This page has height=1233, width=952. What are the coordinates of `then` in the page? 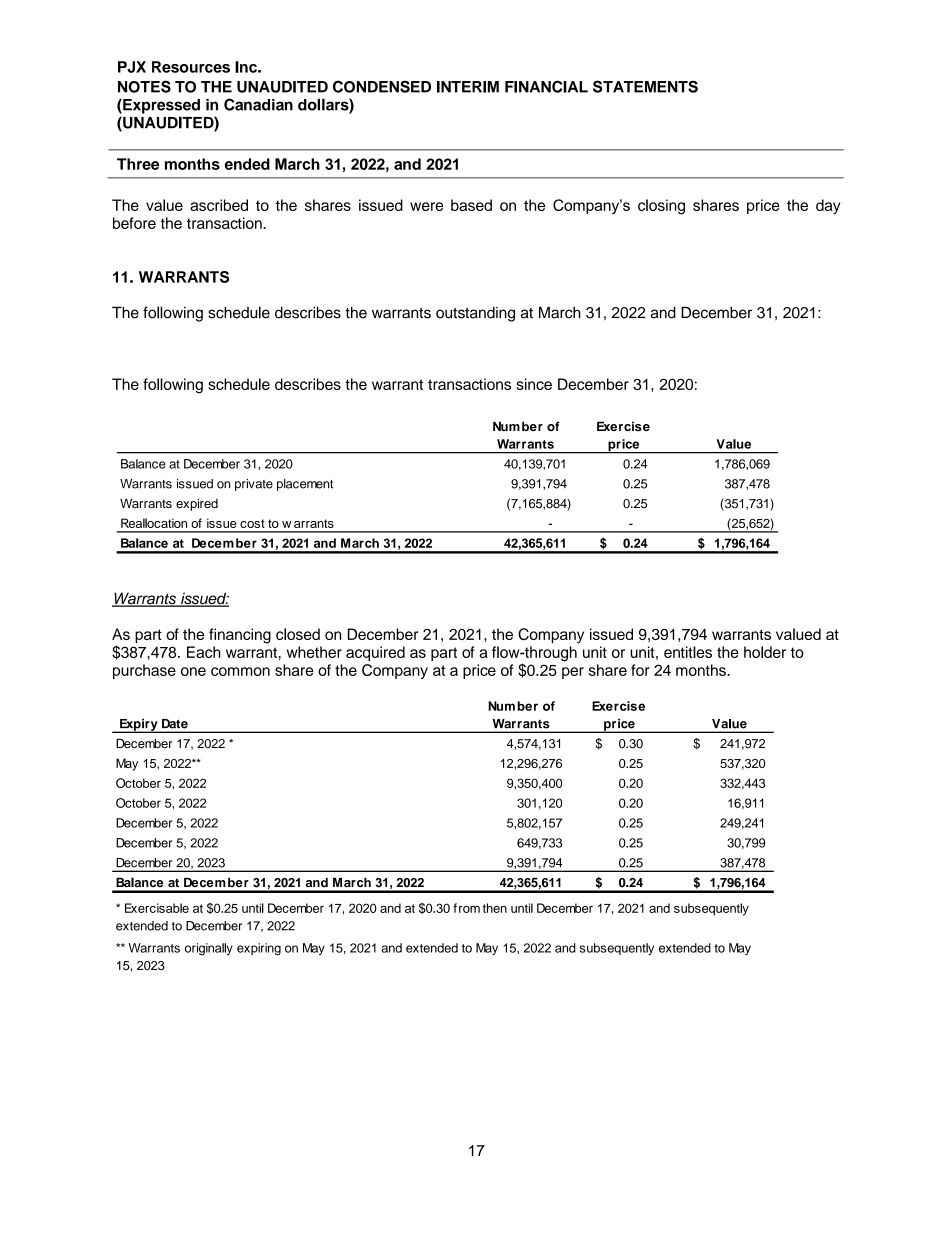 It's located at (495, 908).
